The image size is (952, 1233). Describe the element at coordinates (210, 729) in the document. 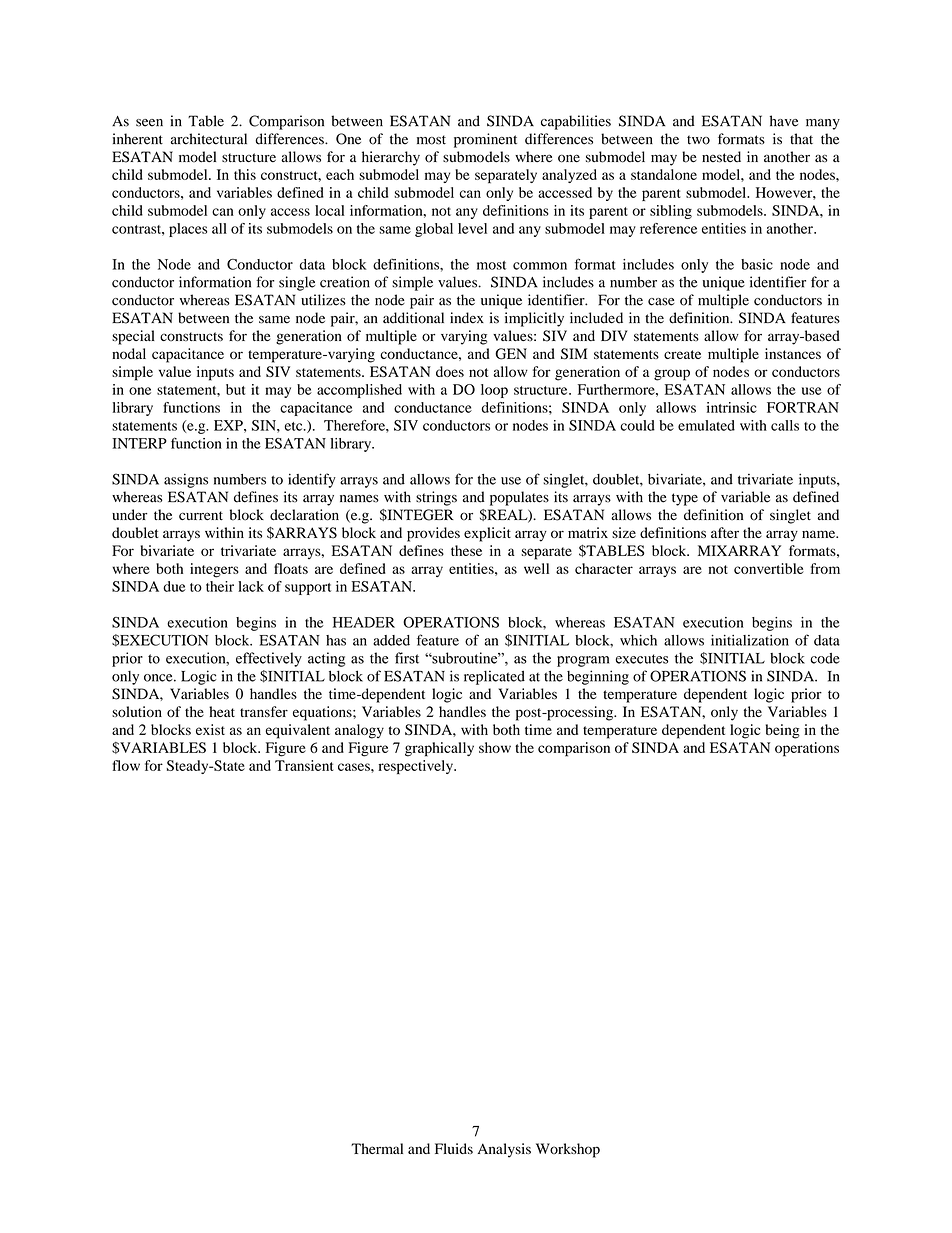

I see `exist` at that location.
